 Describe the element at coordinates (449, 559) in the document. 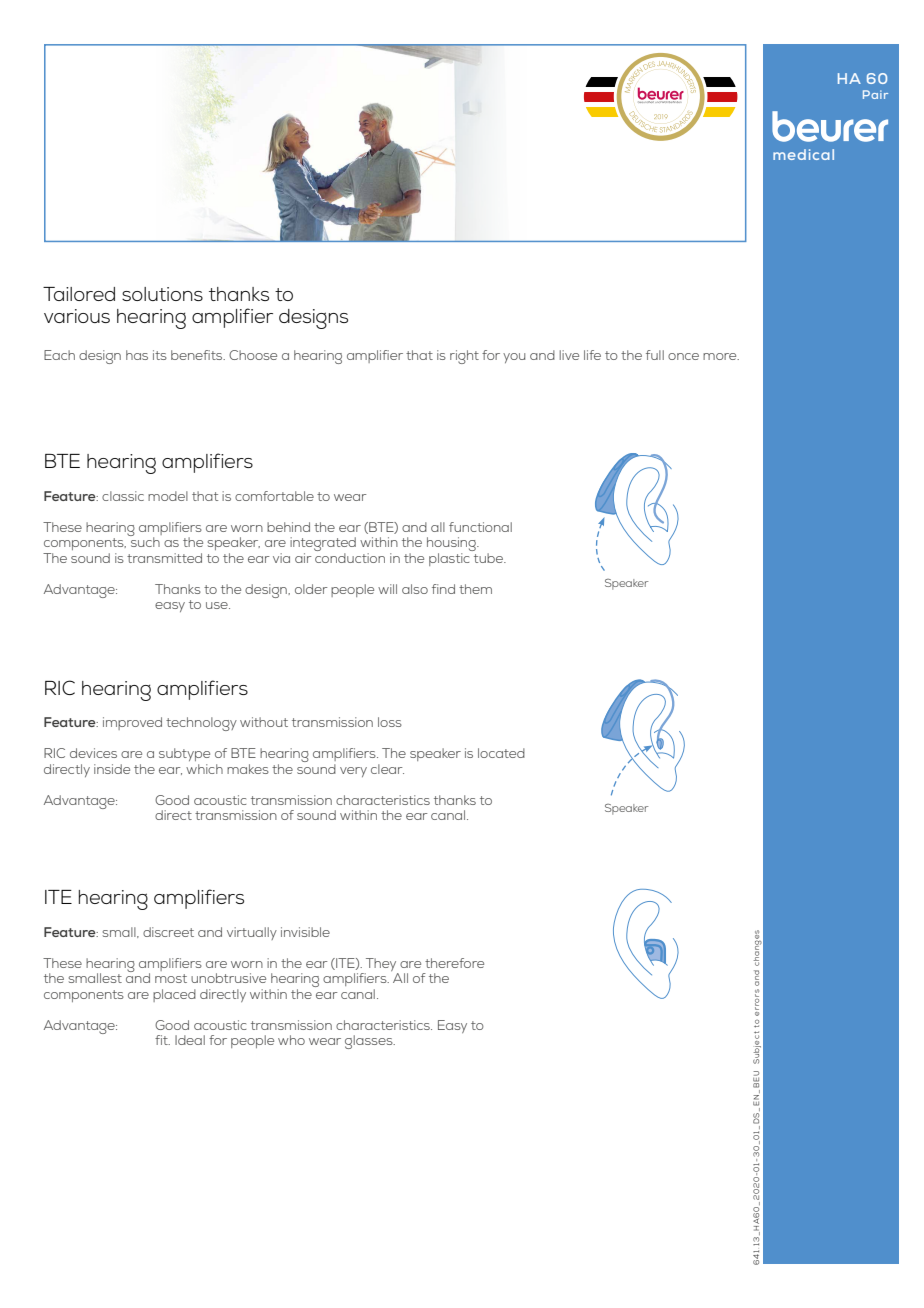

I see `plastic` at that location.
